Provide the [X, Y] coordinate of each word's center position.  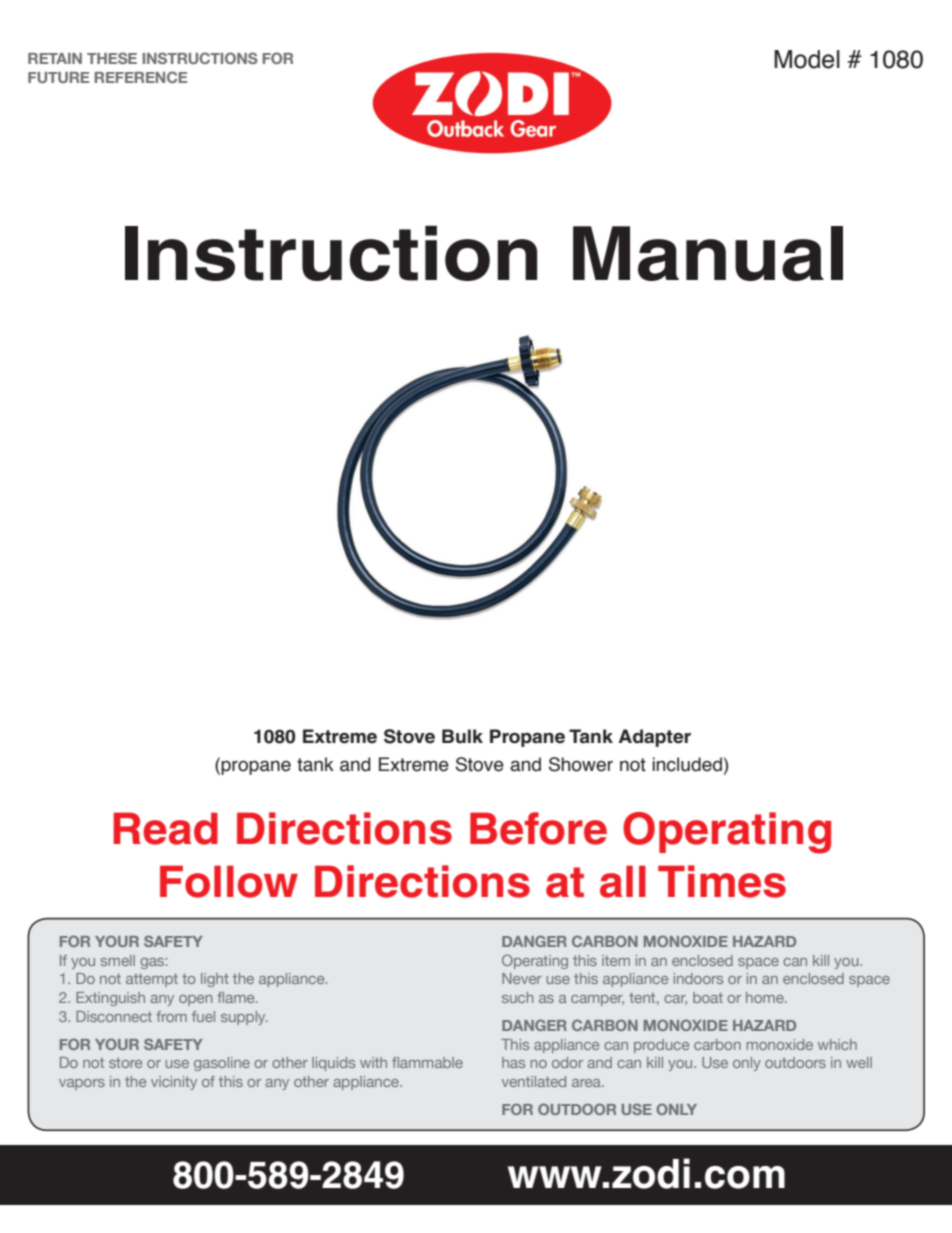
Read [165, 828]
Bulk [462, 736]
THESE [112, 58]
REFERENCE [141, 77]
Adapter [654, 738]
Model [807, 59]
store [125, 1063]
